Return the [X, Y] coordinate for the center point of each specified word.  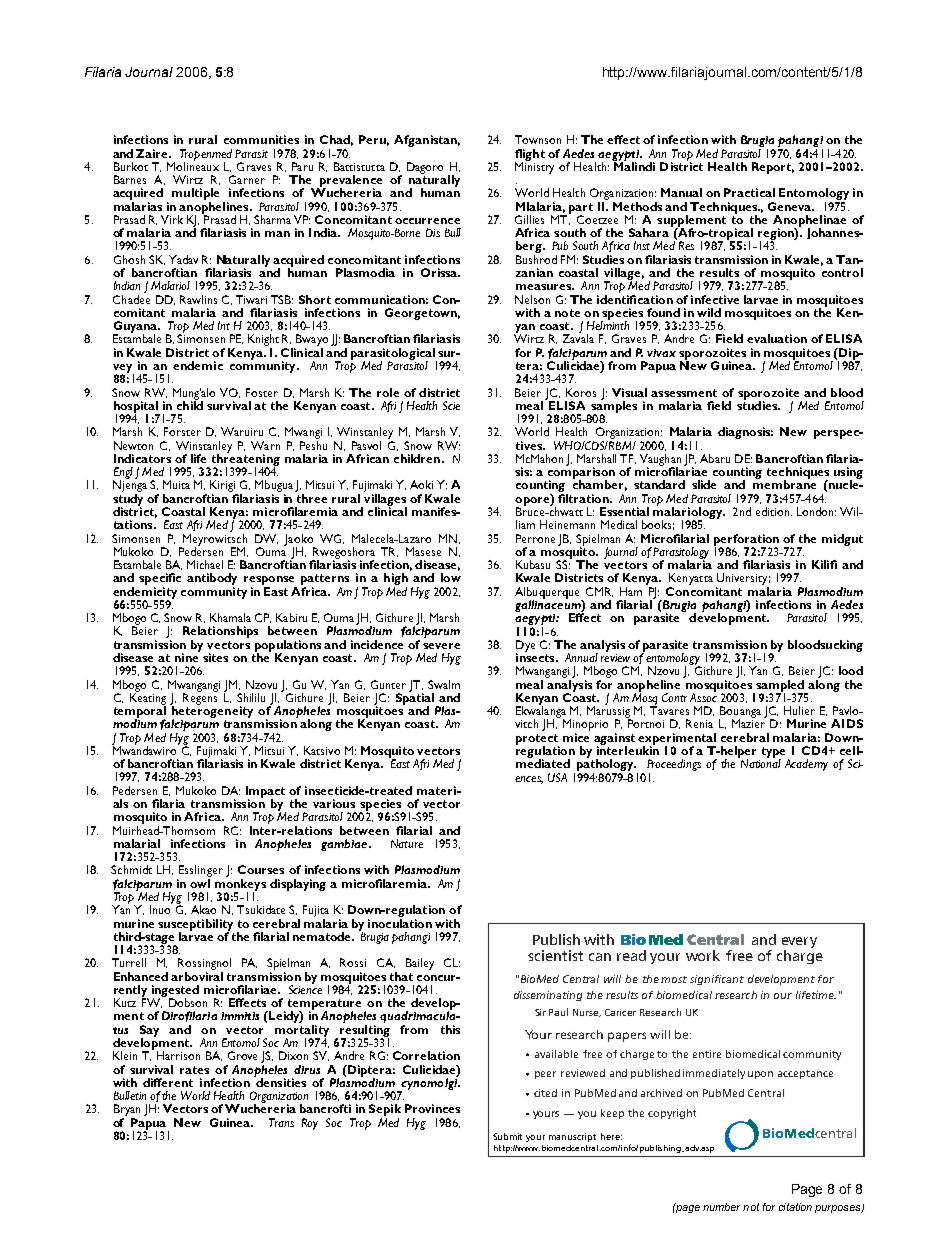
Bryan [127, 1111]
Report [773, 168]
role [388, 392]
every [799, 942]
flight [530, 156]
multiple [195, 195]
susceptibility [195, 926]
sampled [780, 687]
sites [215, 657]
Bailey [420, 964]
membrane [784, 484]
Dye [525, 647]
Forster [182, 431]
